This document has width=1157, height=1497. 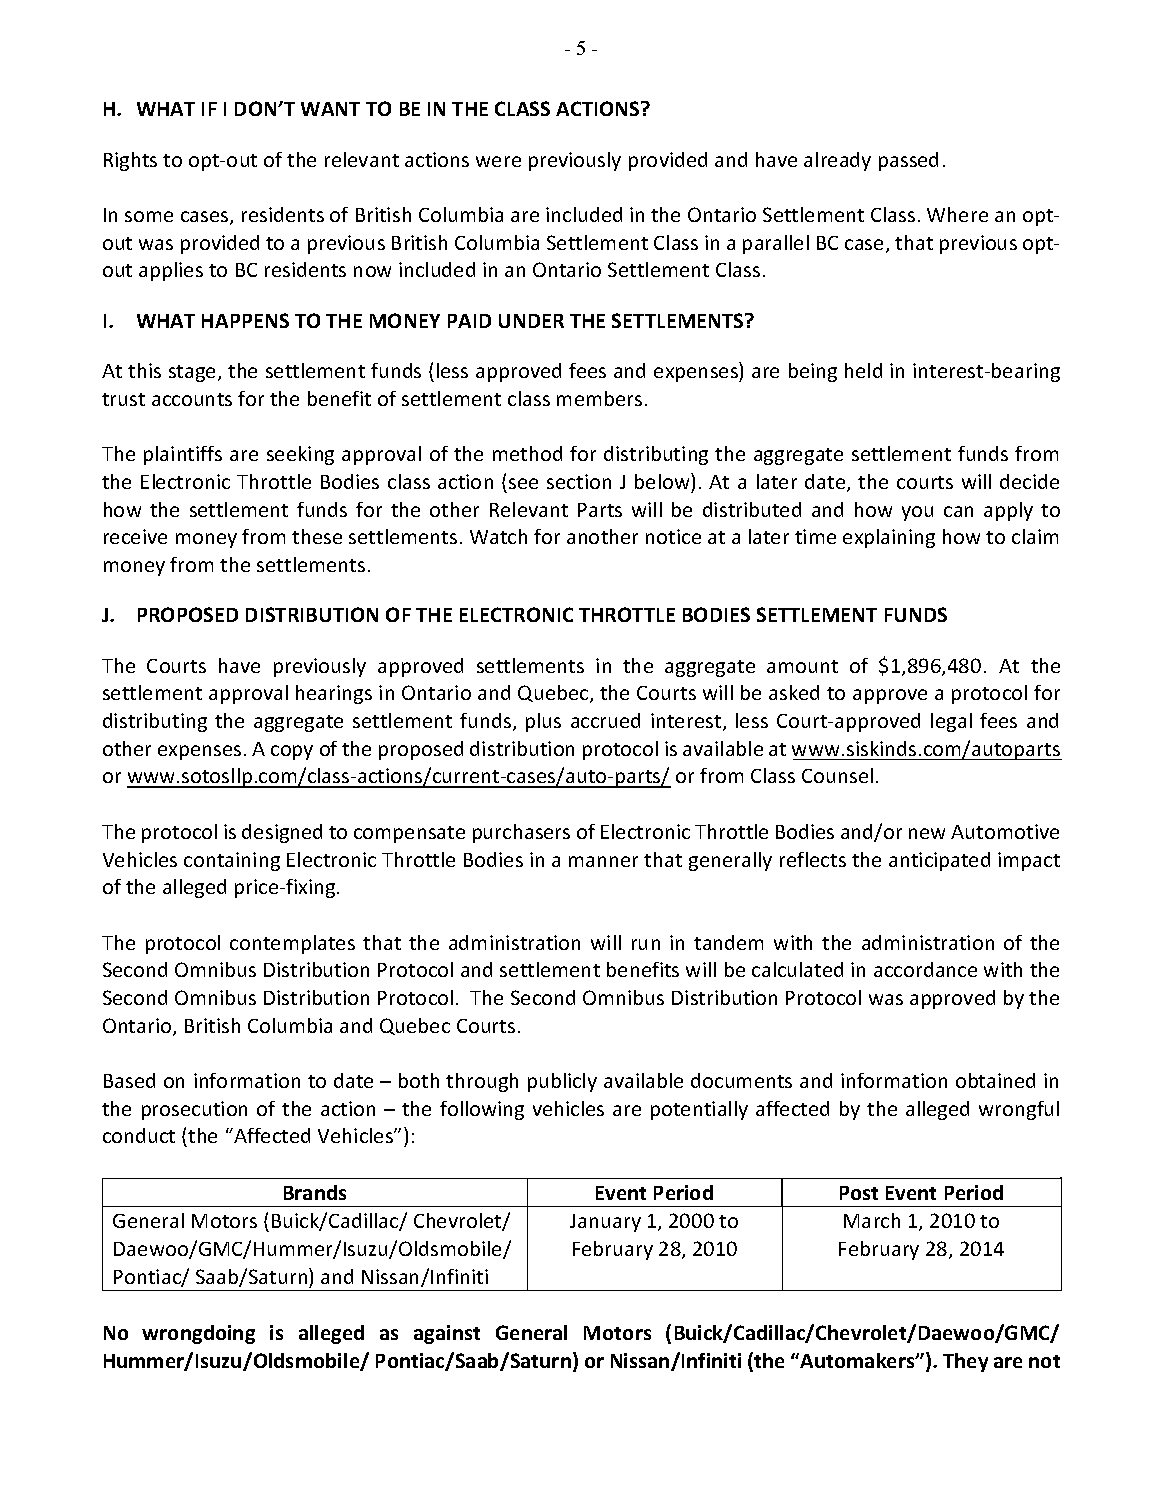 I want to click on were, so click(x=498, y=161).
